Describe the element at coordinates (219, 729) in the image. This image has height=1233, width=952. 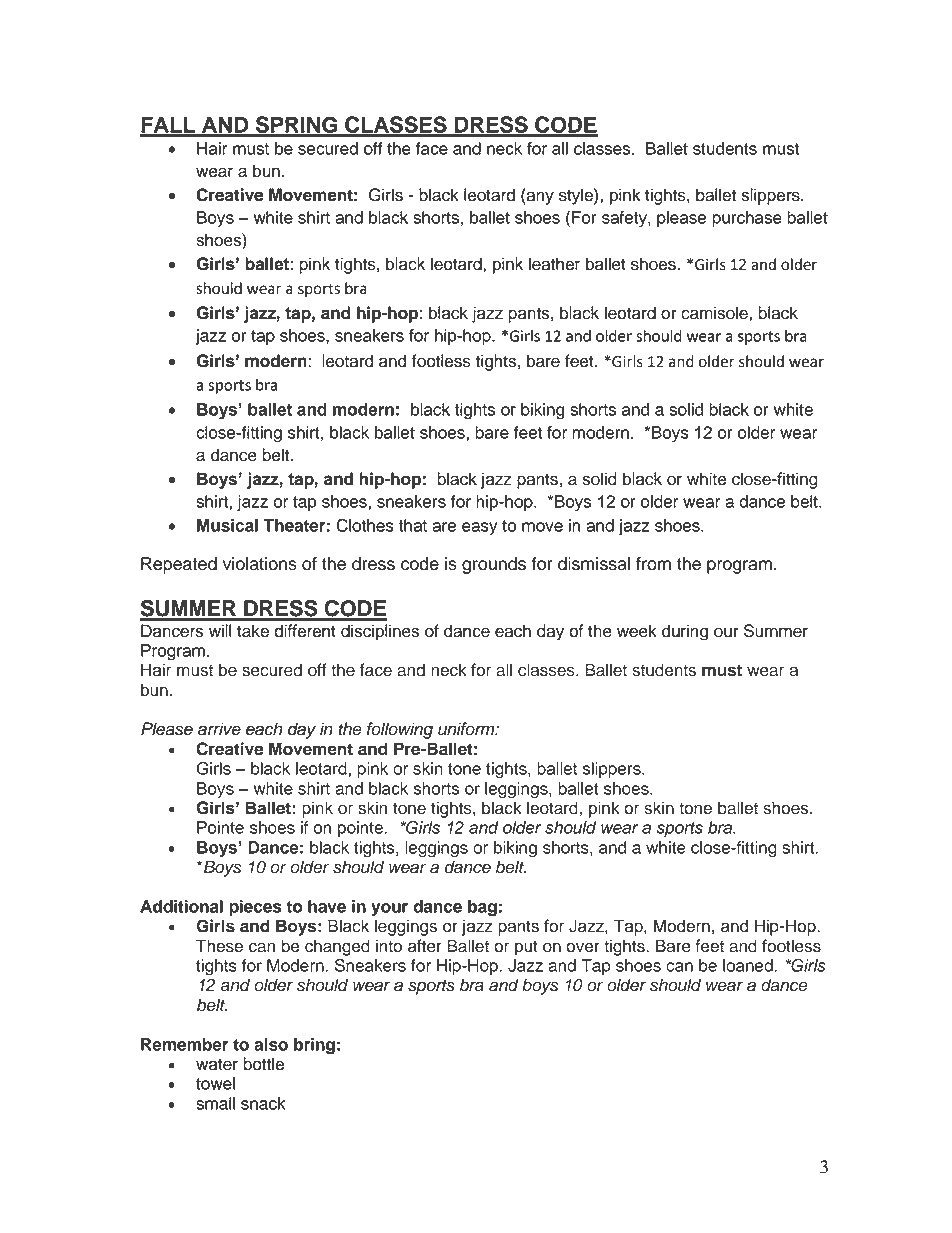
I see `arrive` at that location.
